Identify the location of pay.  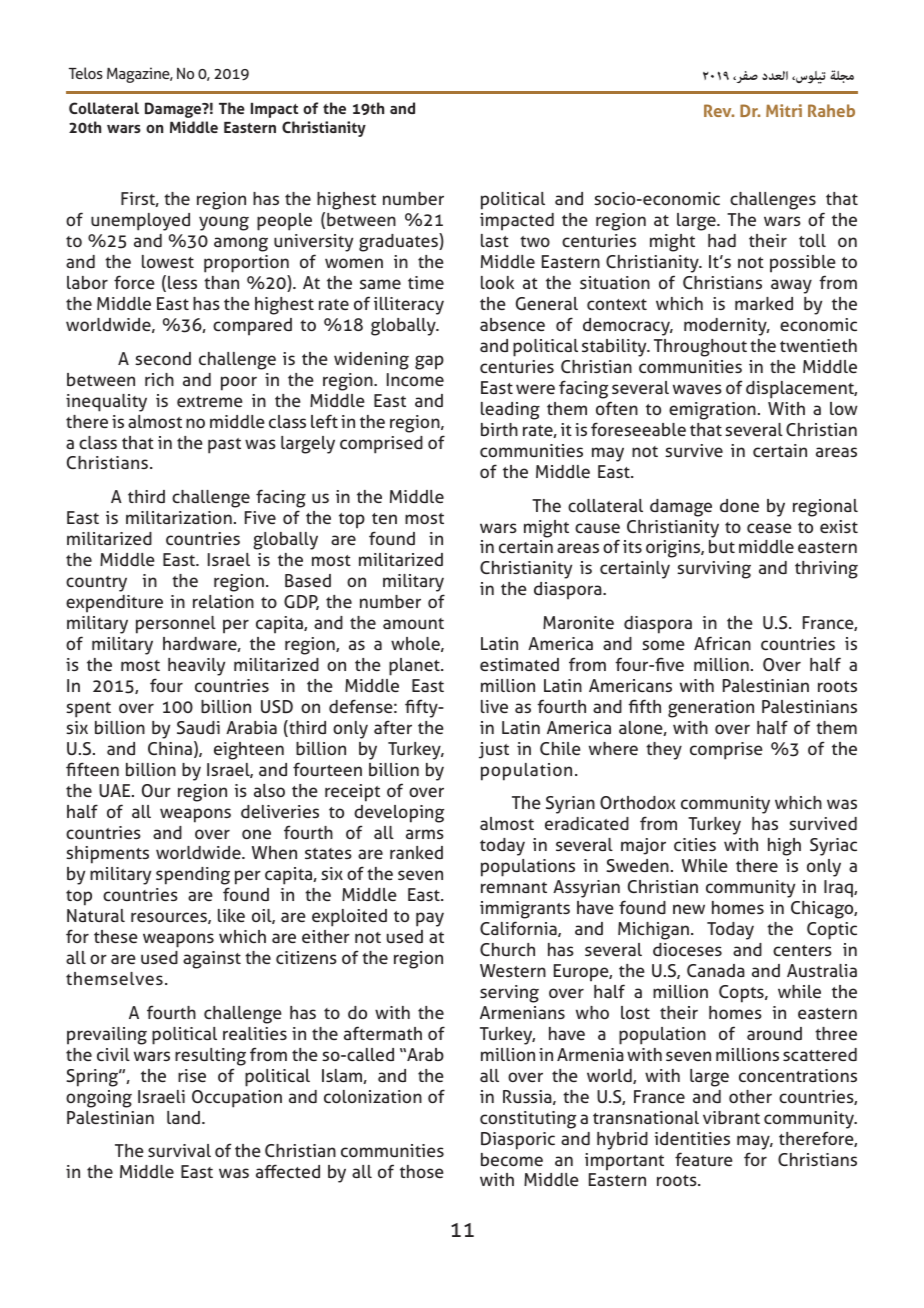
(430, 919).
